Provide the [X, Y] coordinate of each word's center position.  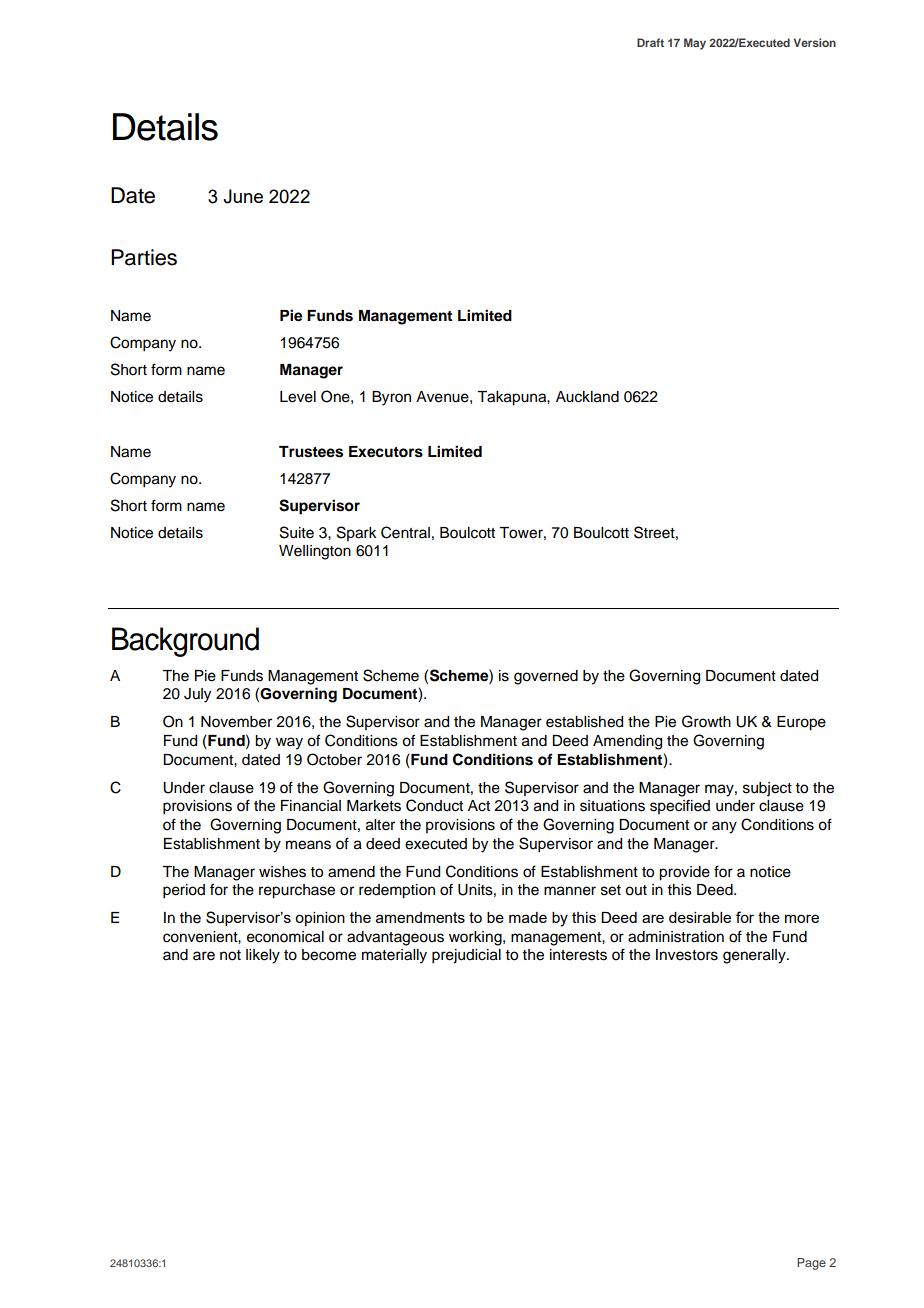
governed [546, 677]
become [329, 955]
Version [815, 42]
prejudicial [466, 956]
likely [263, 956]
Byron [391, 398]
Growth [706, 721]
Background [185, 642]
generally [755, 956]
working [476, 938]
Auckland [587, 397]
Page [811, 1264]
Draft [650, 42]
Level [298, 397]
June [243, 196]
